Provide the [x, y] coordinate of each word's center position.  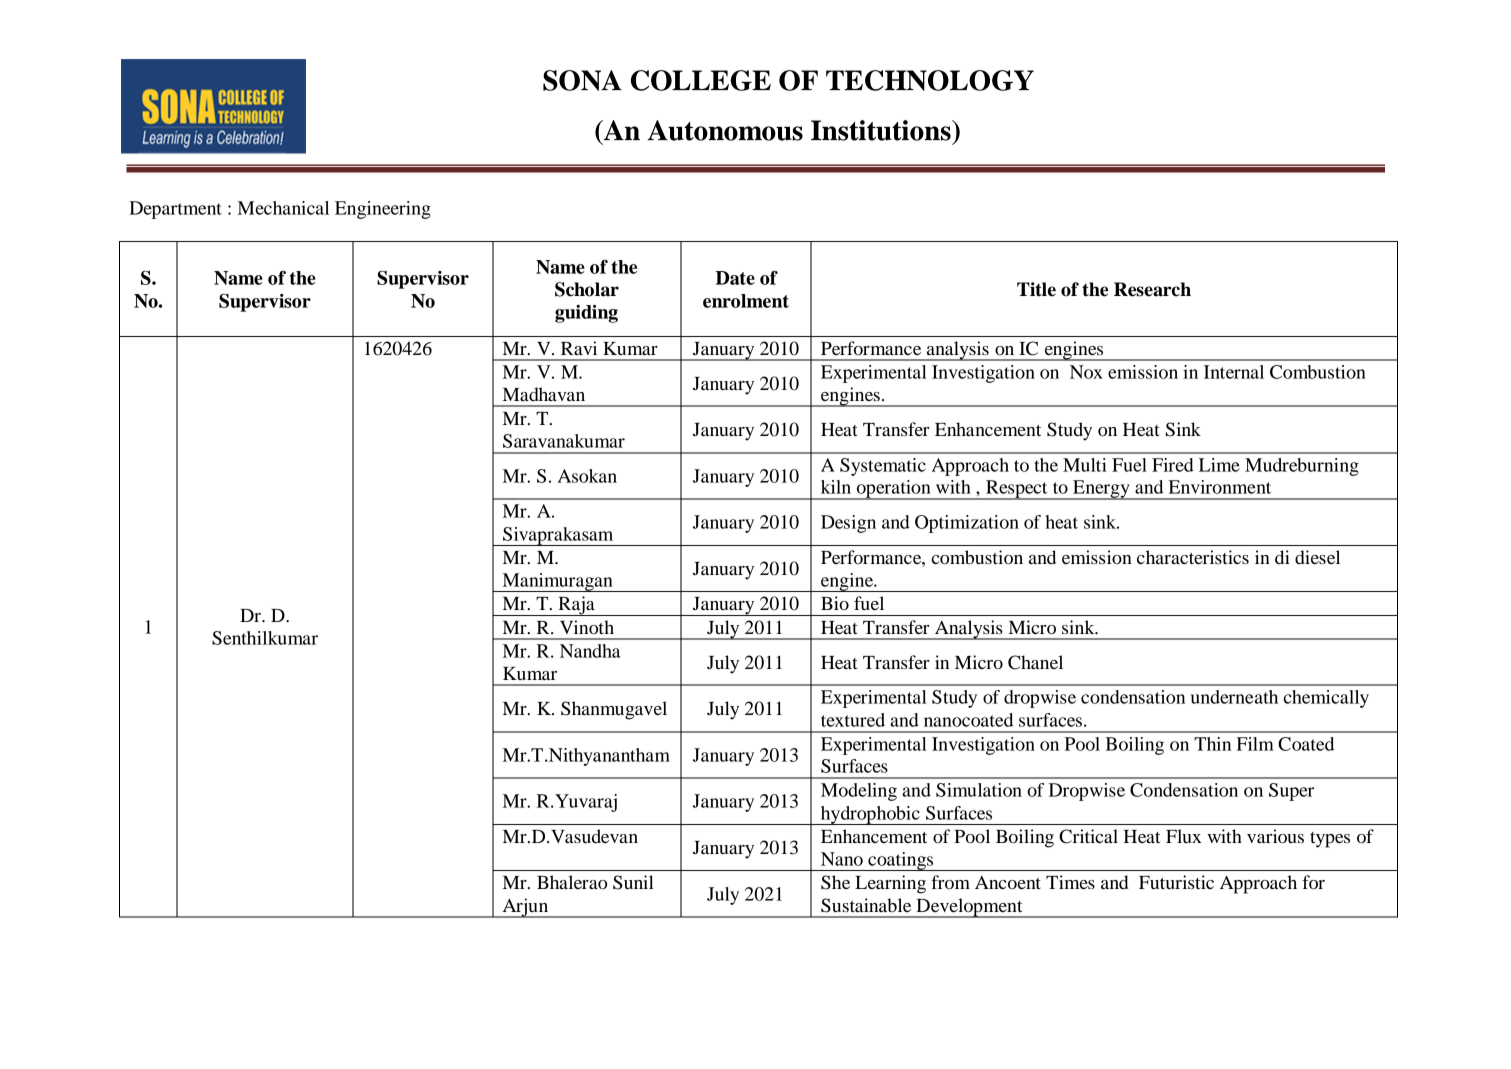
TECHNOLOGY [930, 80]
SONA [582, 80]
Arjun [525, 908]
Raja [576, 606]
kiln [836, 487]
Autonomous [725, 130]
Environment [1219, 487]
